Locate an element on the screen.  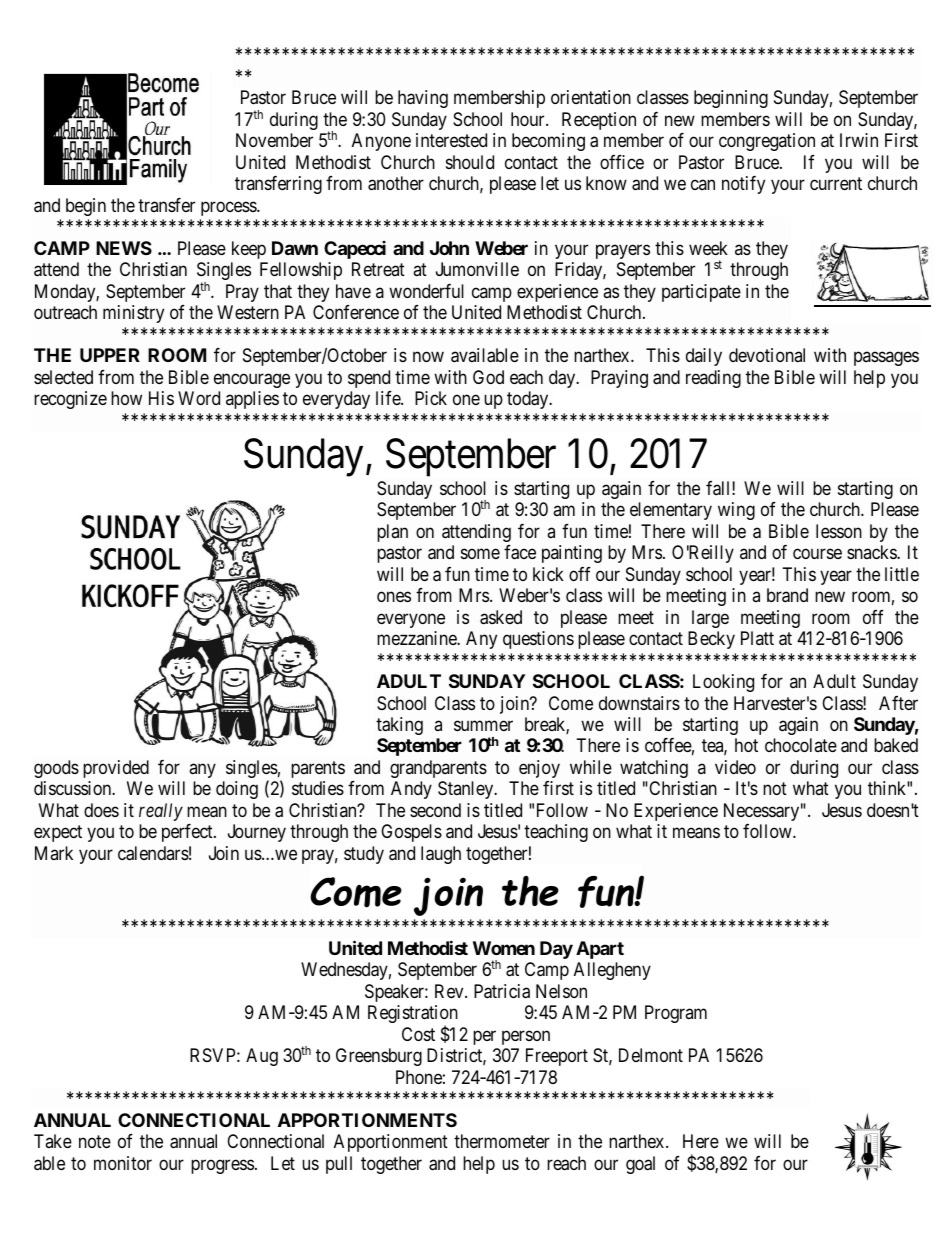
monitor is located at coordinates (123, 1163).
